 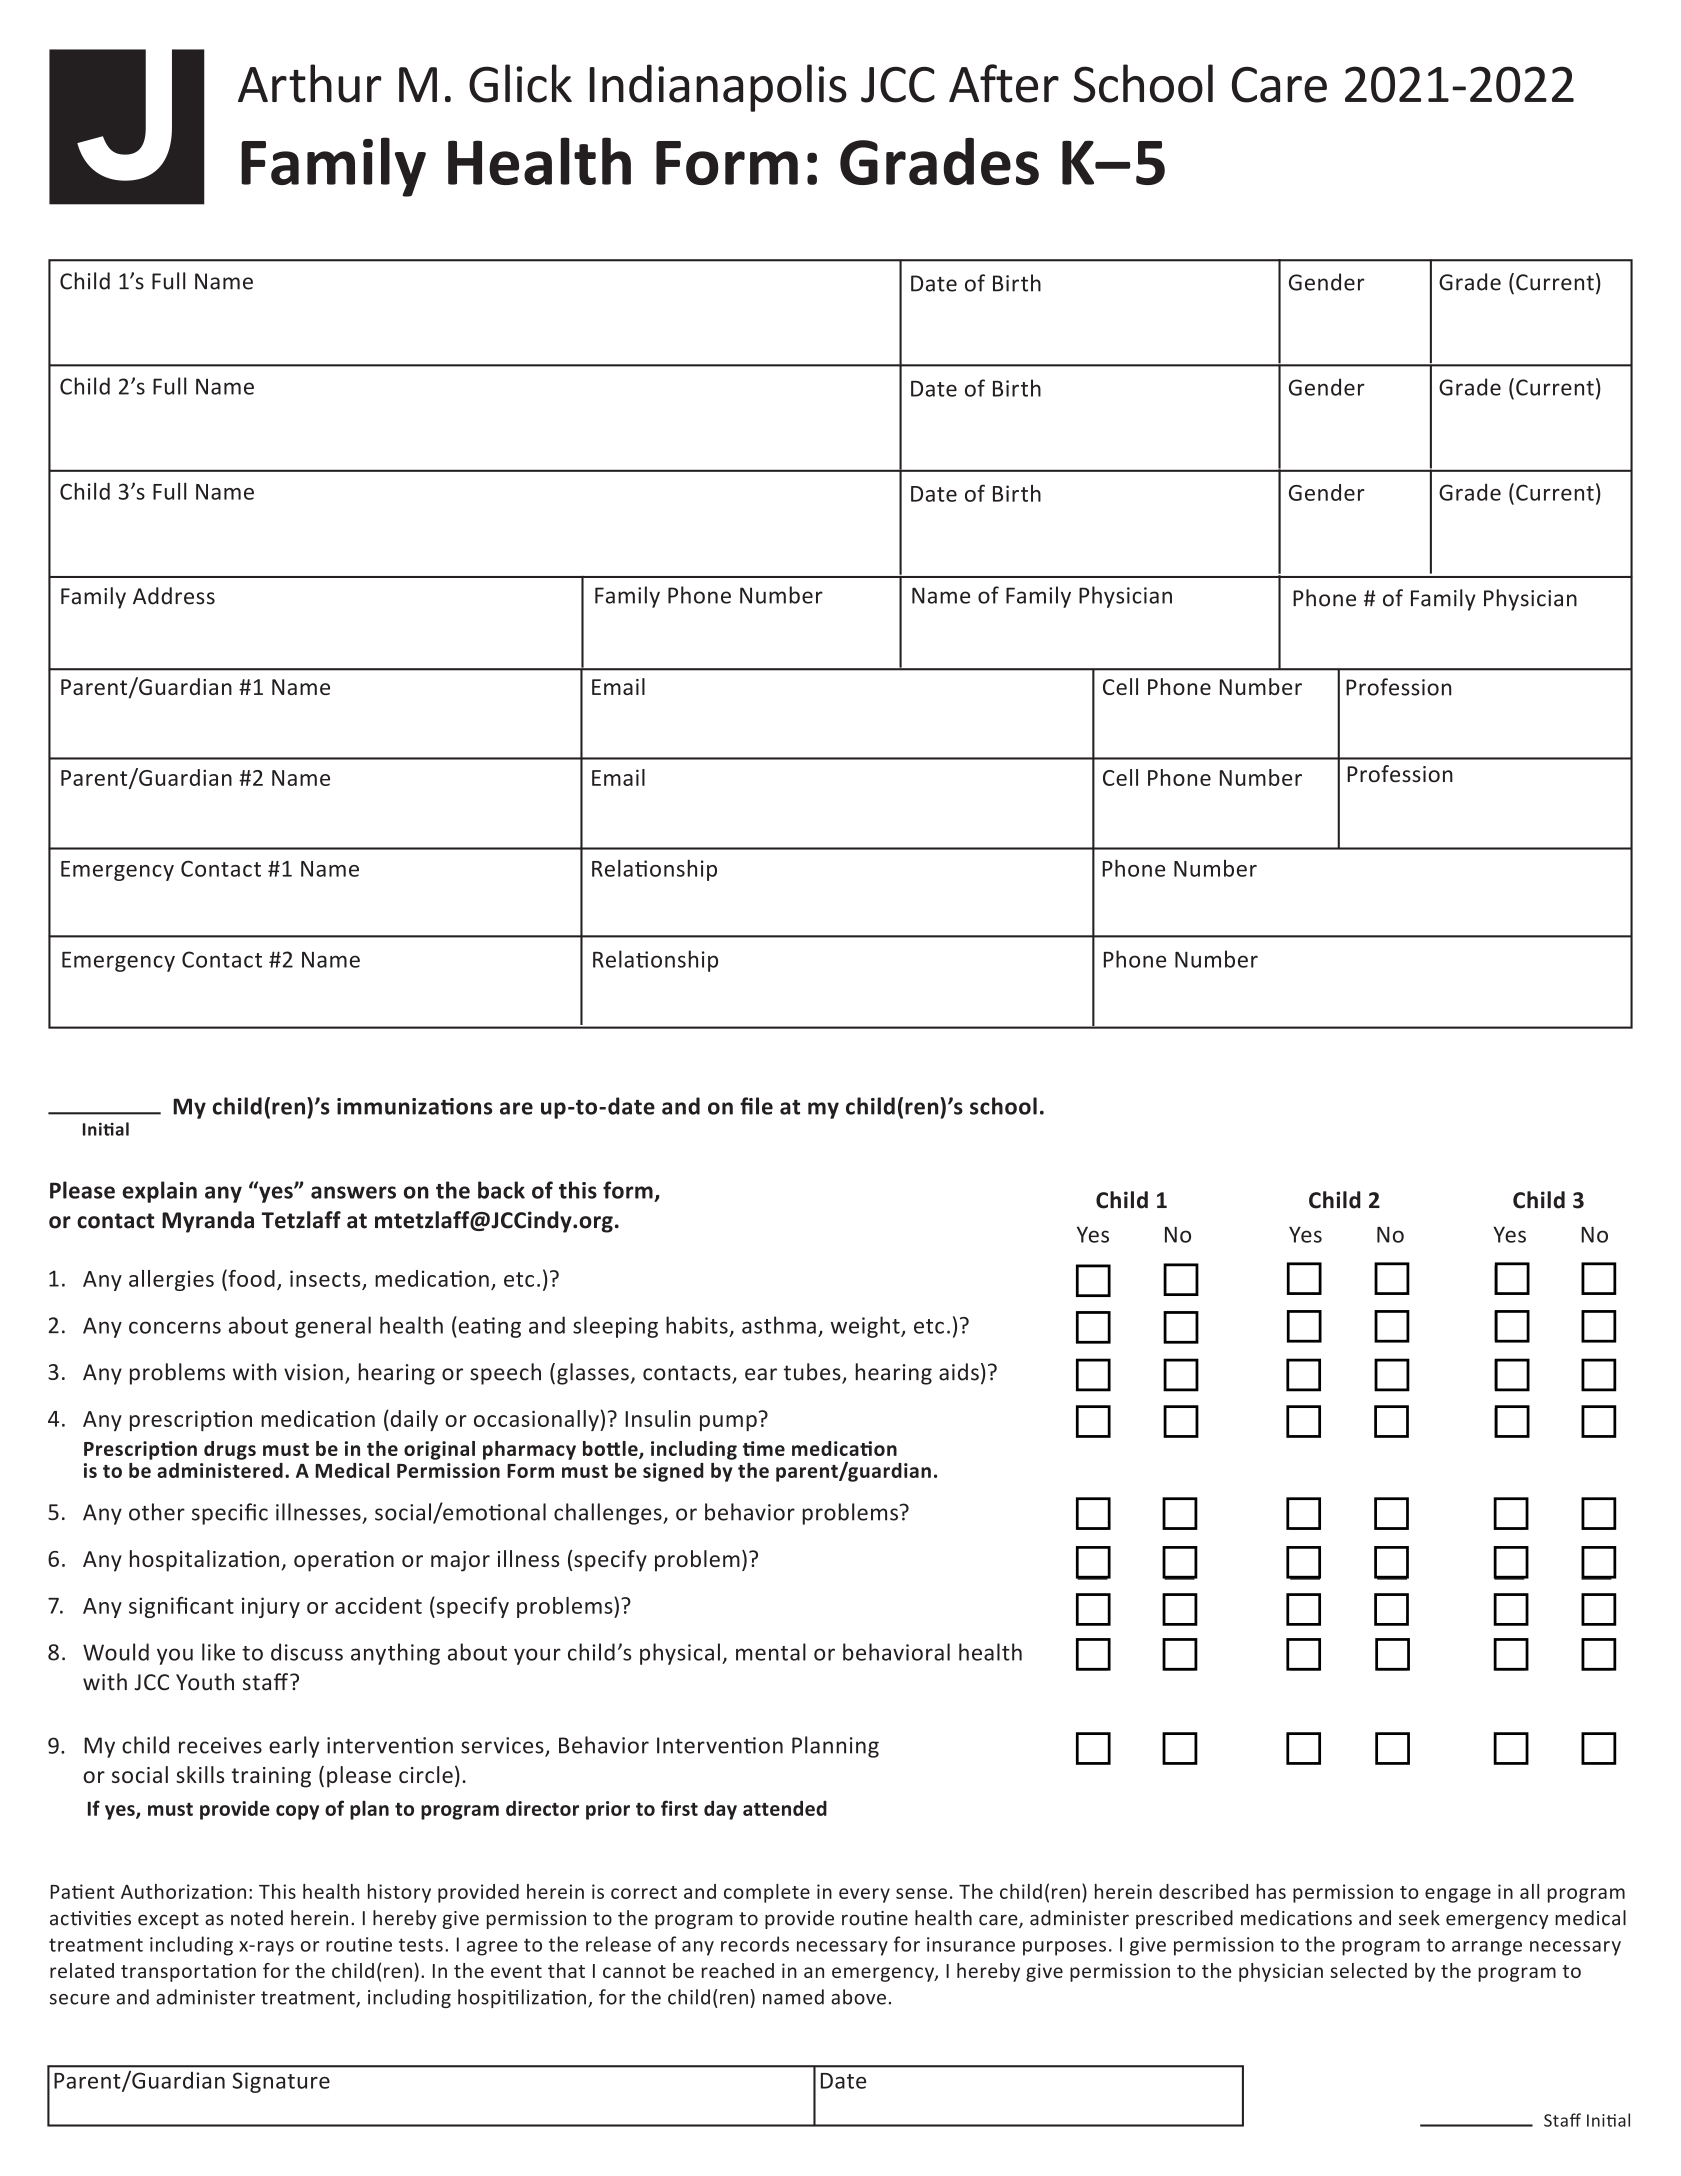 I want to click on aids, so click(x=959, y=1372).
